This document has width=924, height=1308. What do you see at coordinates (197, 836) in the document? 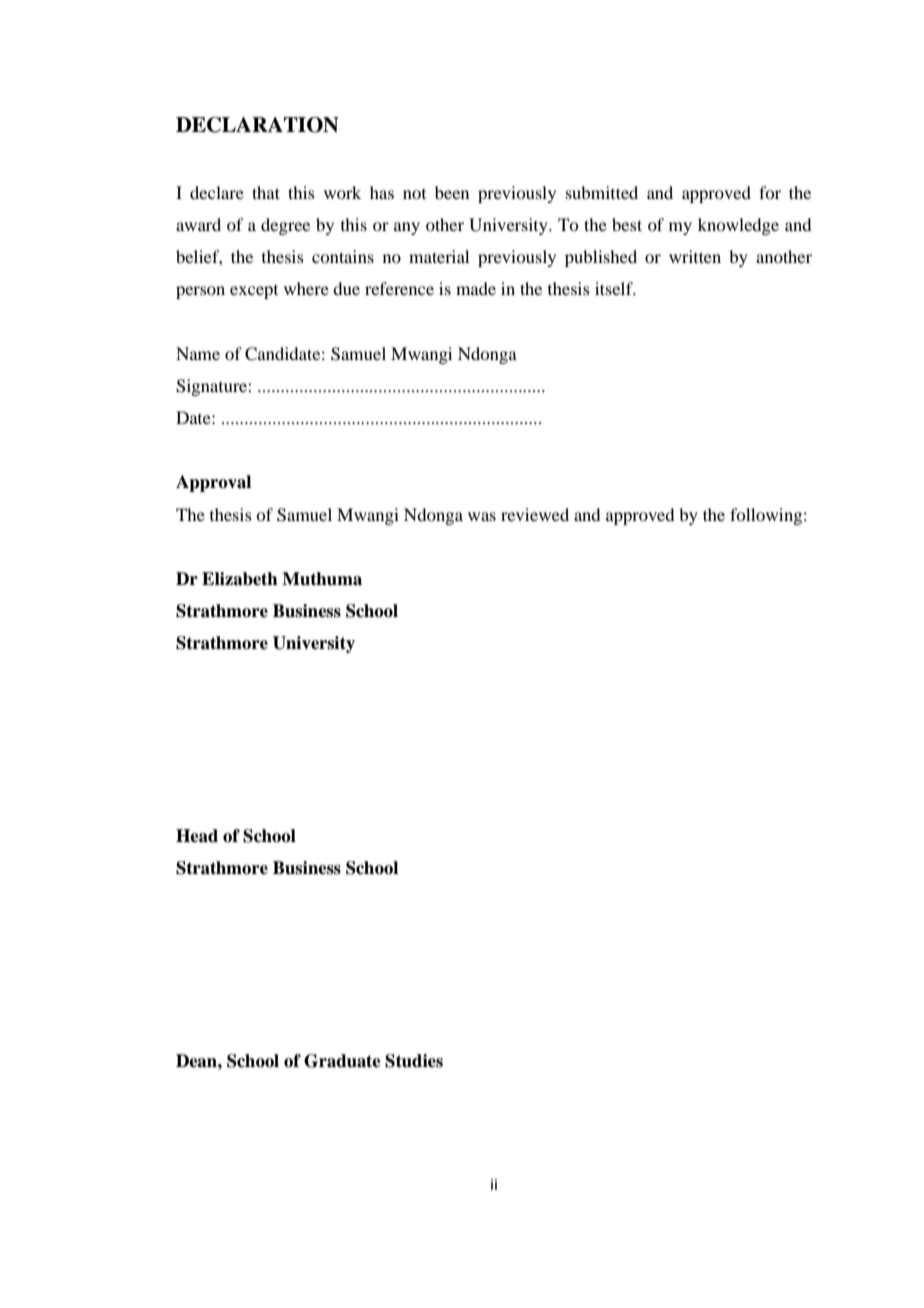
I see `Head` at bounding box center [197, 836].
